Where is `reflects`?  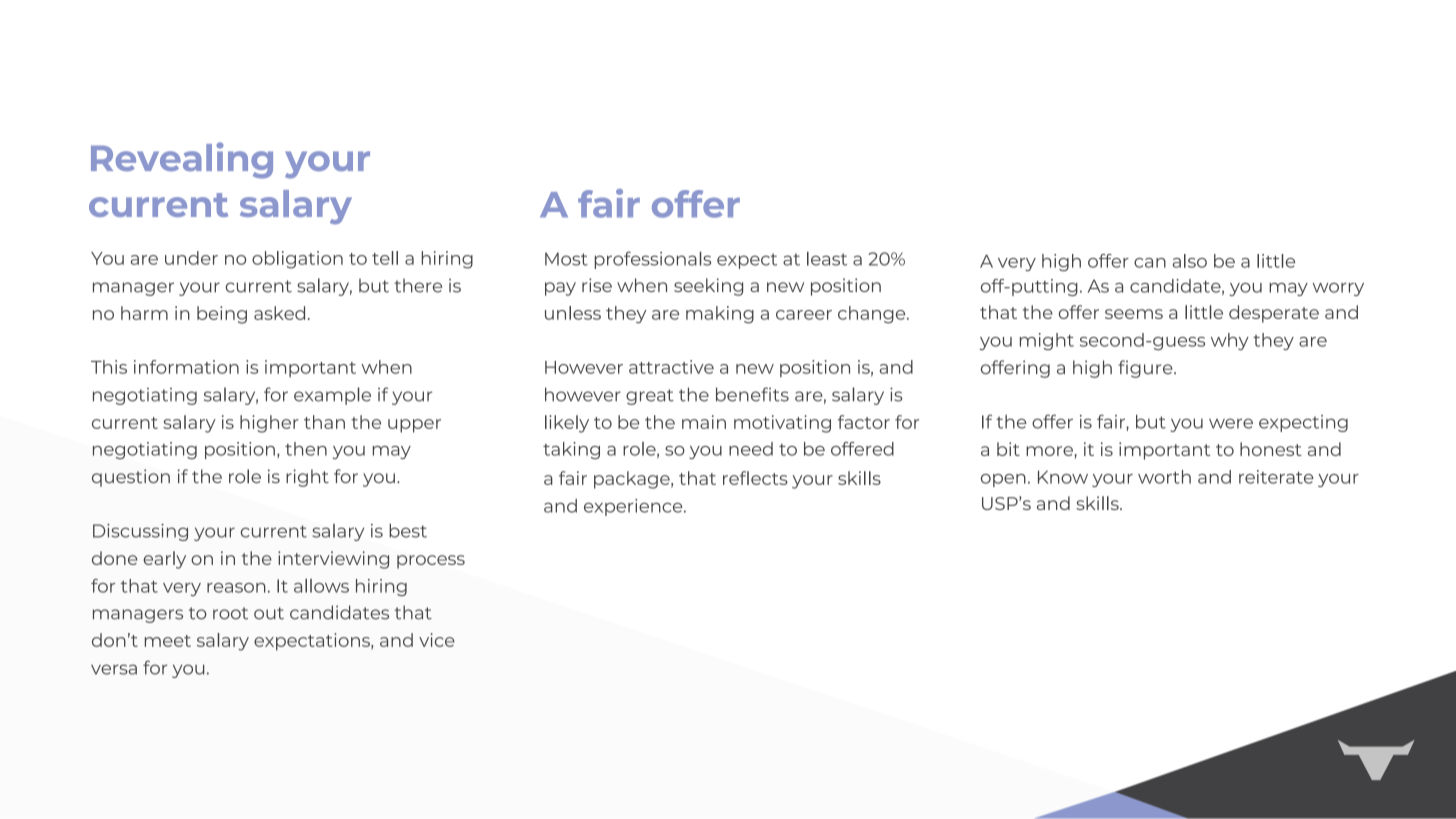 reflects is located at coordinates (755, 478).
